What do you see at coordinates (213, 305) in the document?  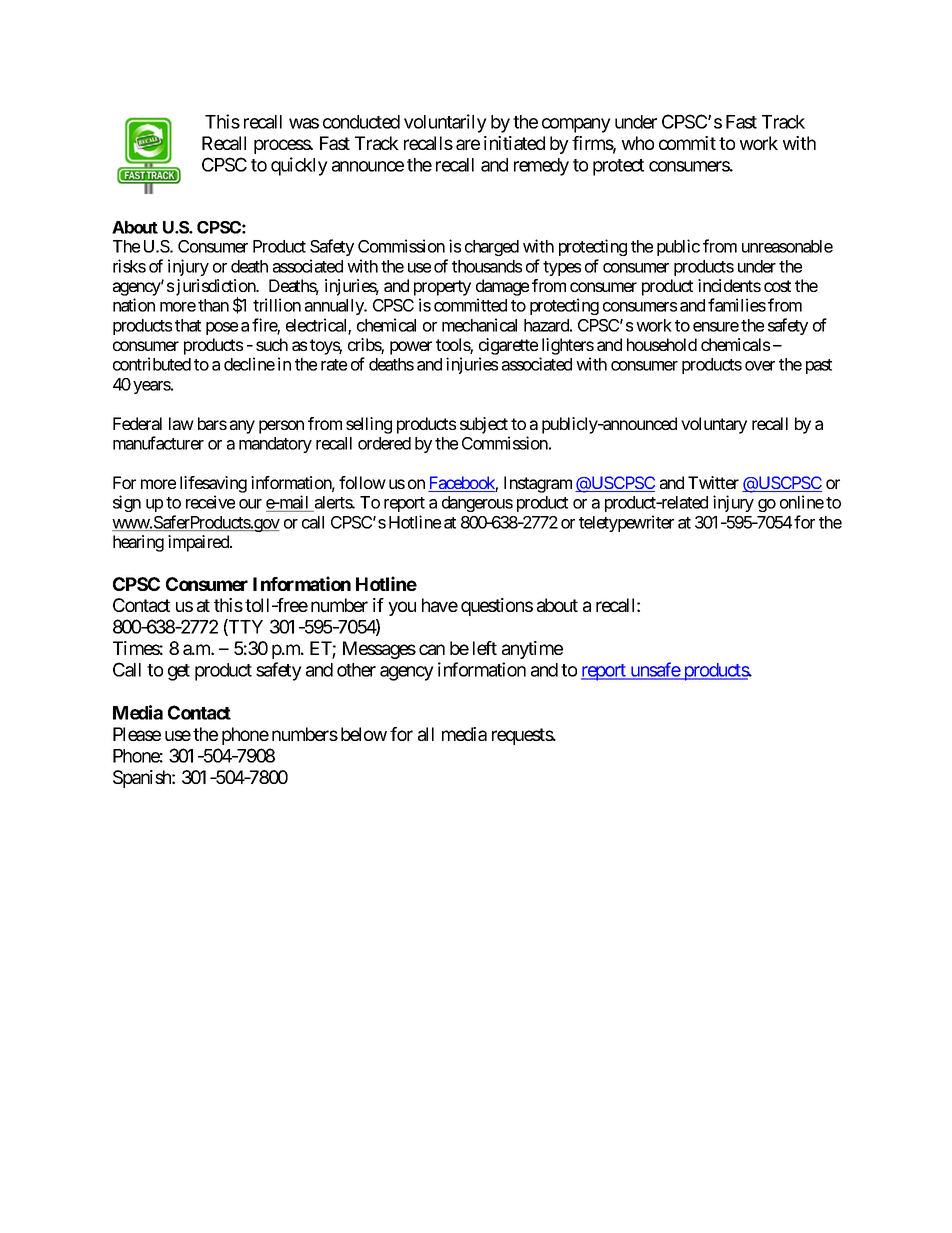 I see `than` at bounding box center [213, 305].
